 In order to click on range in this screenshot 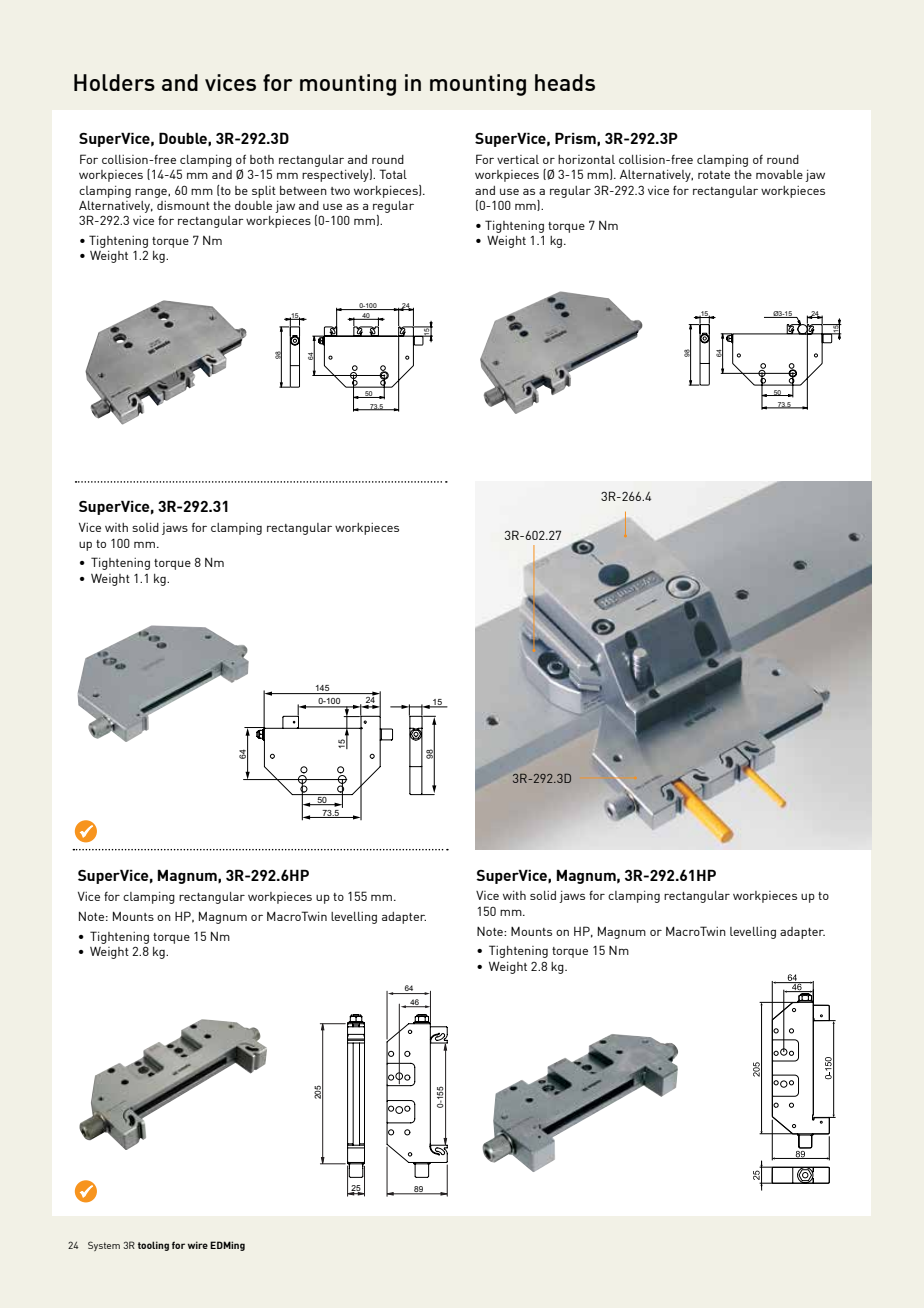, I will do `click(152, 193)`.
